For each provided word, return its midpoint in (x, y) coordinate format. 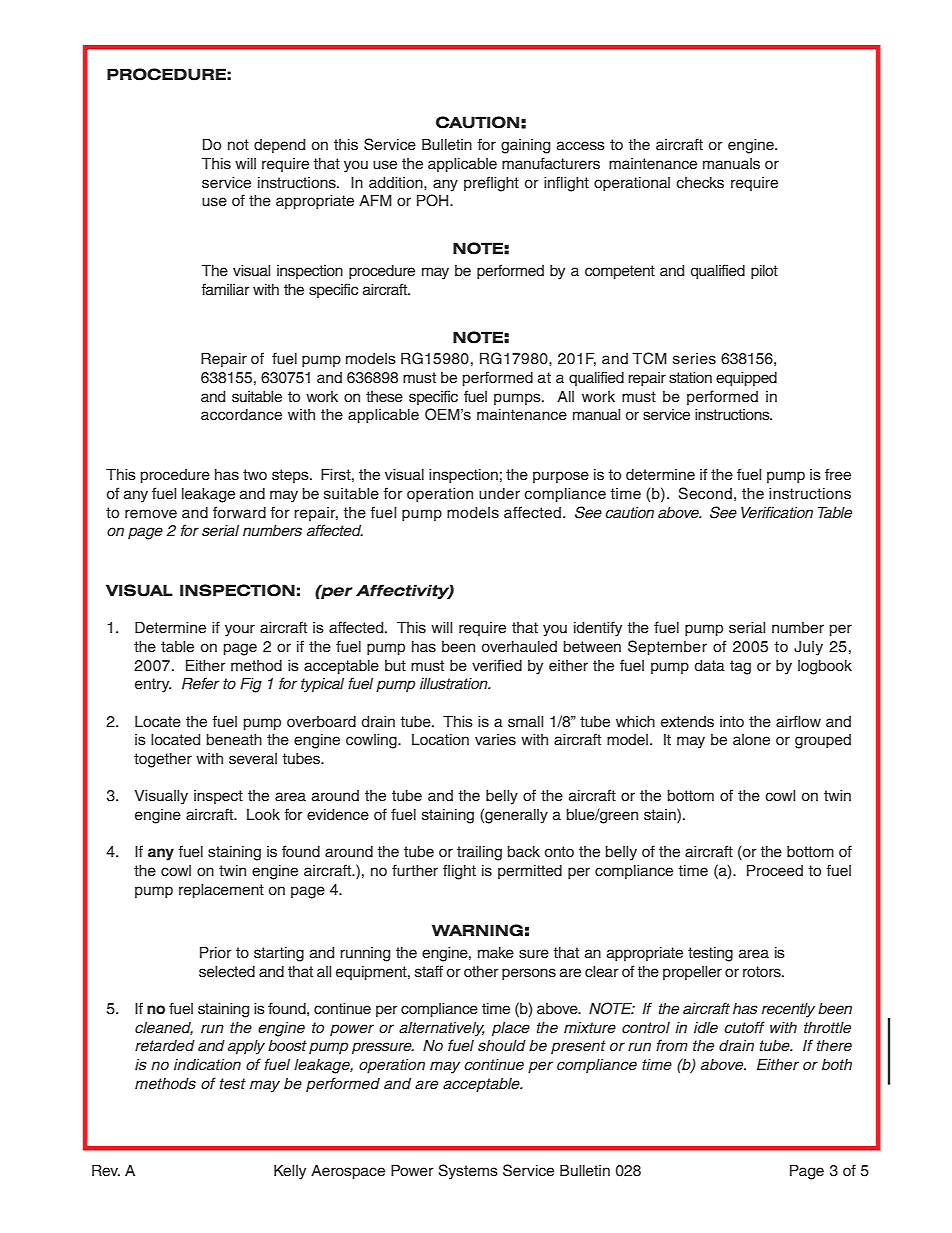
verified (497, 665)
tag (740, 667)
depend (279, 146)
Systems (468, 1172)
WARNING (477, 930)
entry (153, 685)
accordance (241, 415)
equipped (746, 379)
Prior (216, 952)
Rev (106, 1171)
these (384, 397)
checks (700, 183)
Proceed (775, 871)
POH (434, 200)
